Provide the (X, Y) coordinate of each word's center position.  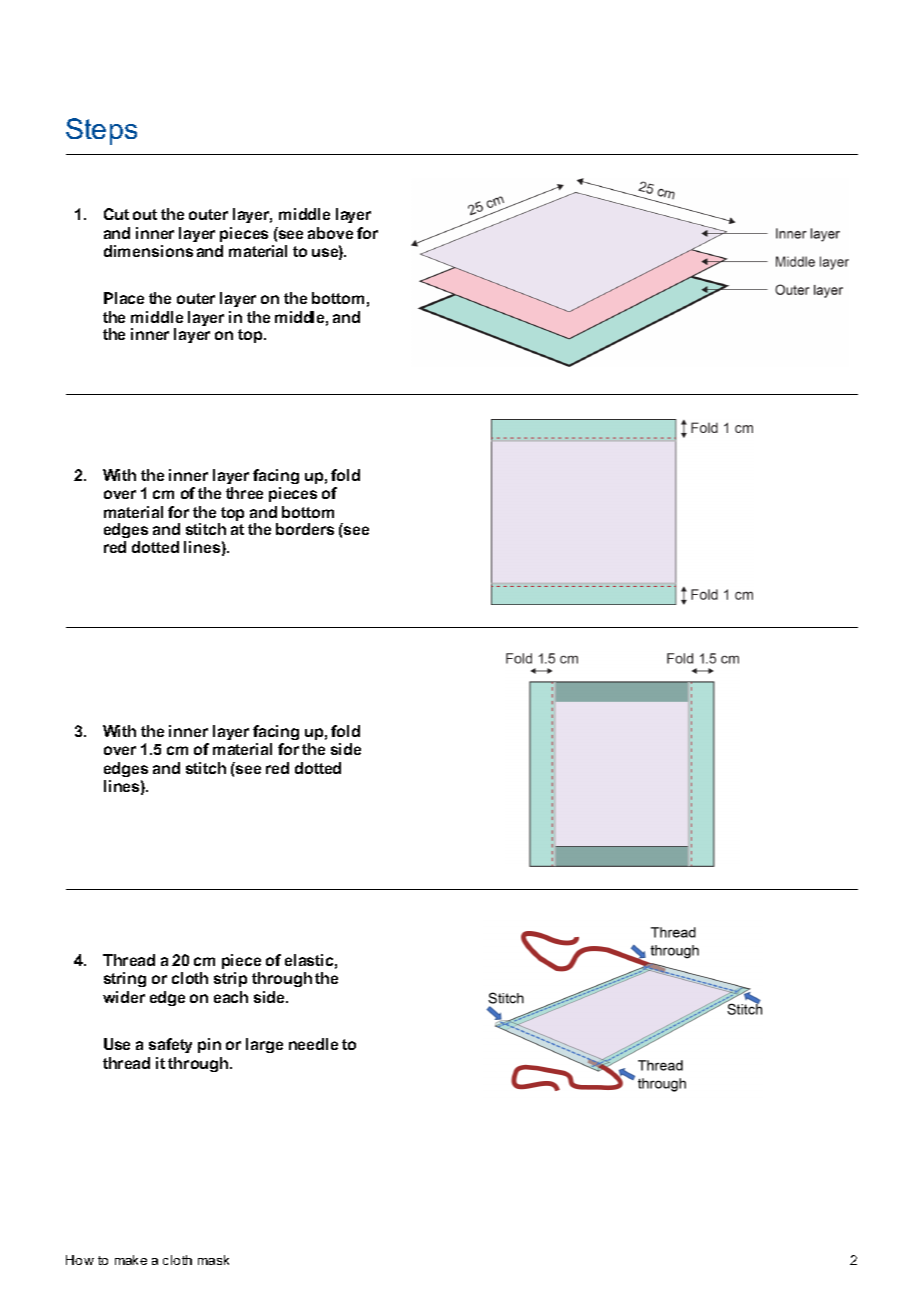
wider (124, 997)
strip (230, 979)
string (125, 979)
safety (170, 1045)
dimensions (148, 251)
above (330, 233)
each (231, 997)
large (264, 1045)
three (244, 493)
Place (124, 298)
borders (305, 529)
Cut (116, 214)
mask (213, 1260)
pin (209, 1045)
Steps (101, 131)
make (131, 1260)
